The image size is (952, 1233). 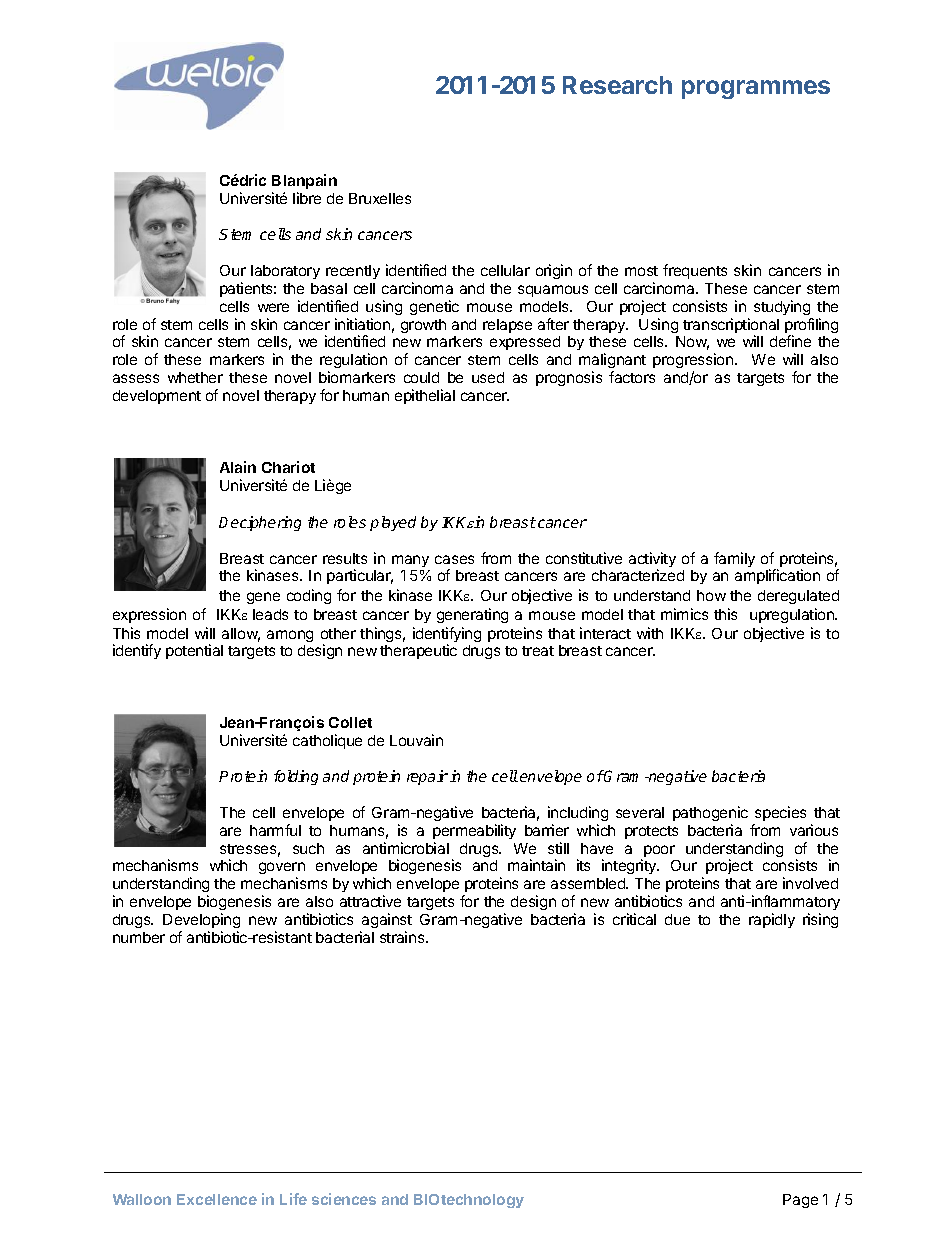 What do you see at coordinates (403, 937) in the screenshot?
I see `strains` at bounding box center [403, 937].
